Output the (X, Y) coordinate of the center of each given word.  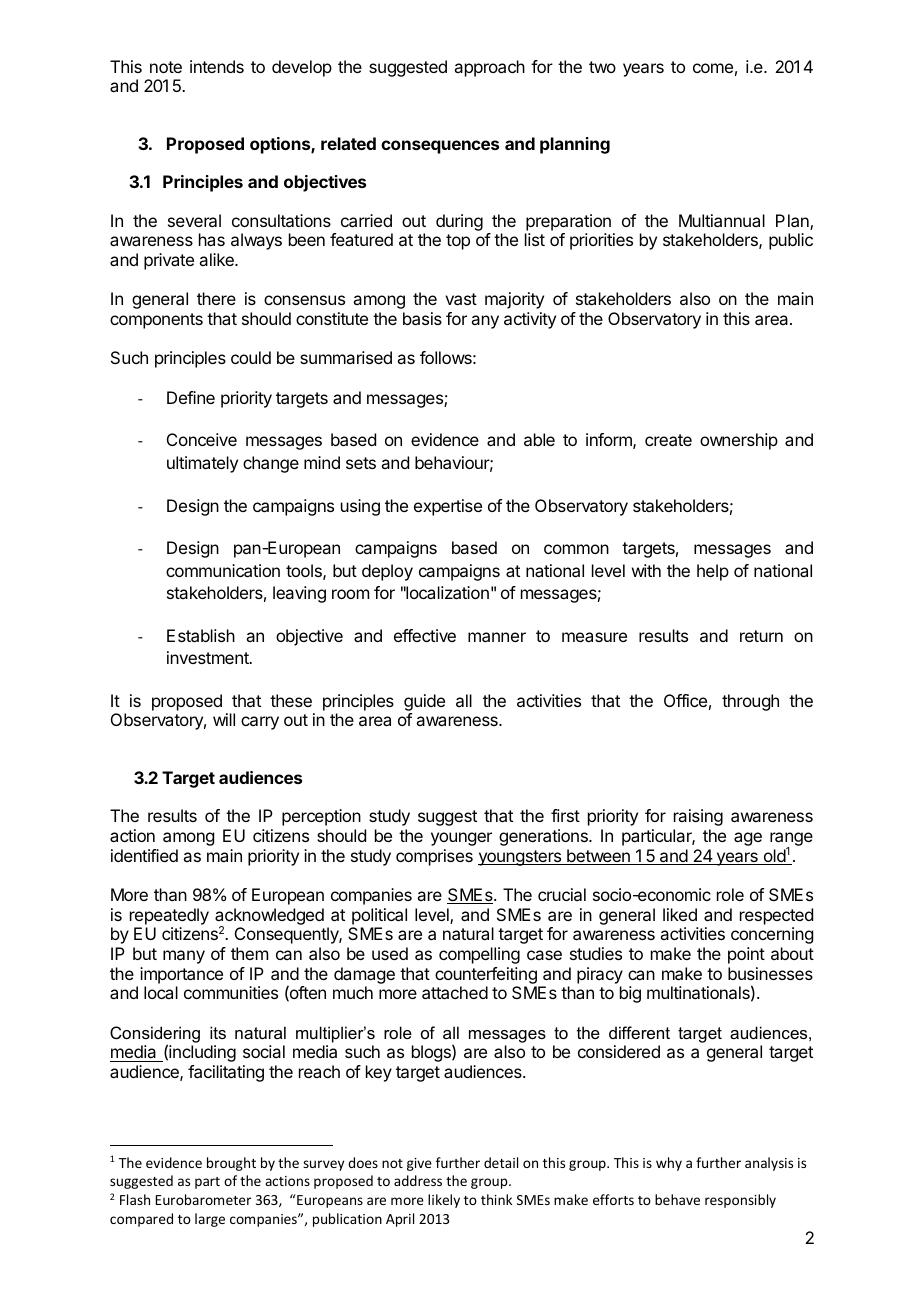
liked (680, 914)
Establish (201, 635)
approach (489, 68)
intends (217, 66)
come (713, 68)
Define (191, 397)
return (761, 636)
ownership (739, 441)
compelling (479, 955)
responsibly (740, 1201)
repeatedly (169, 916)
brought (231, 1164)
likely (444, 1201)
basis (422, 318)
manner (497, 637)
